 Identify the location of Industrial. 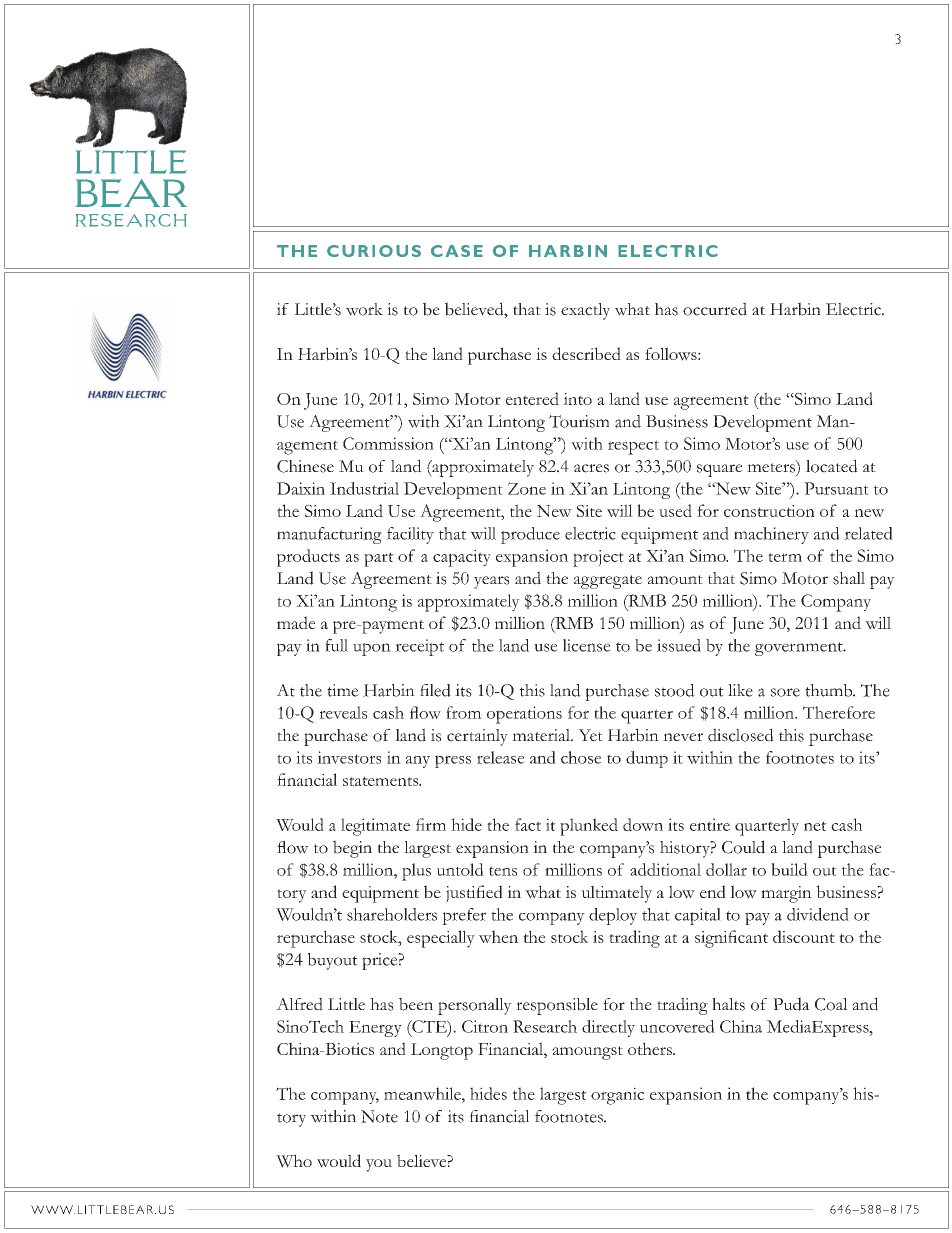
(364, 488).
